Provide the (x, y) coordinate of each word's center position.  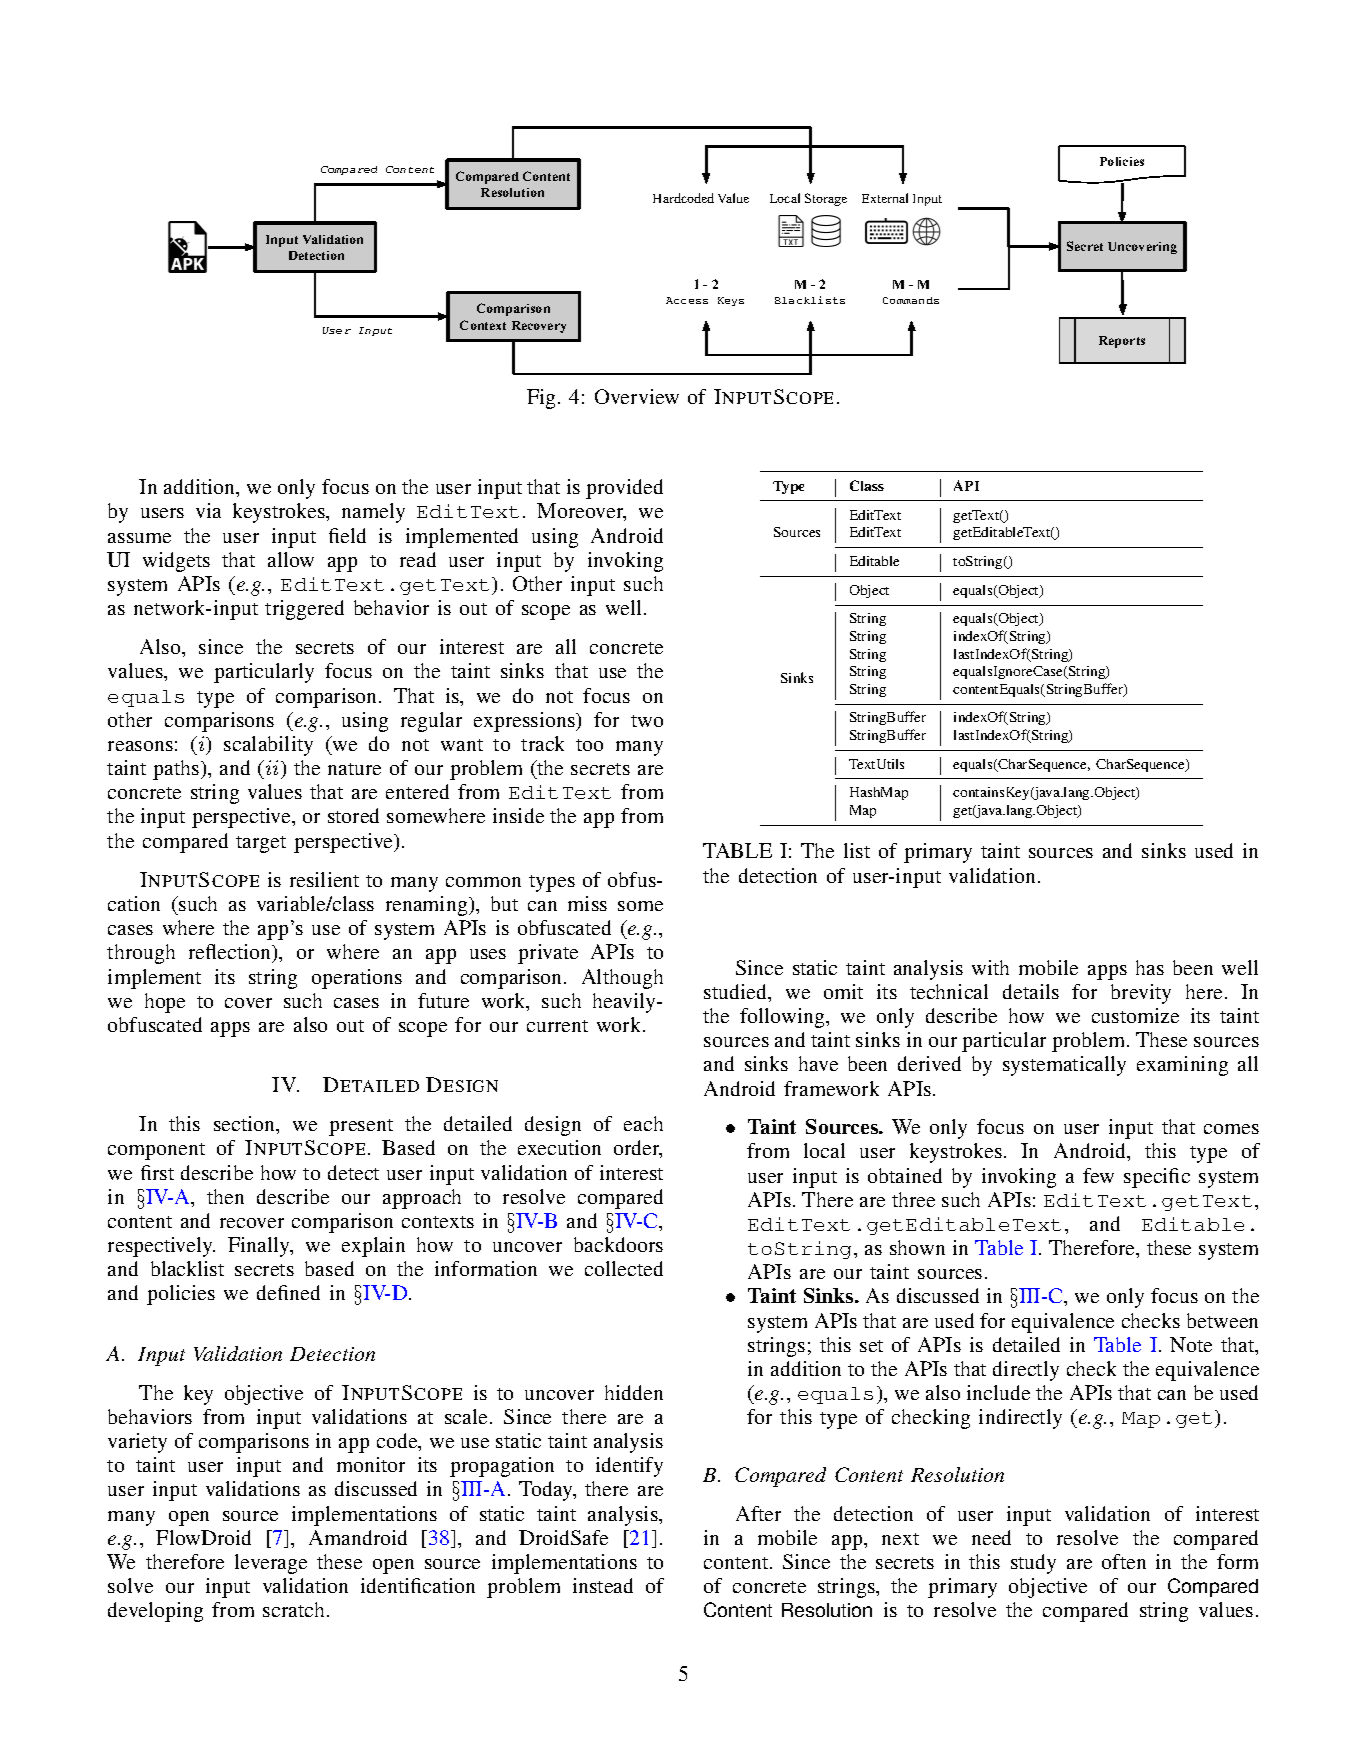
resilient (324, 879)
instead (603, 1585)
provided (624, 489)
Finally (260, 1247)
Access (687, 300)
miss (587, 903)
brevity (1141, 994)
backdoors (618, 1244)
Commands (911, 300)
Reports (1122, 342)
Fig (541, 399)
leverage (271, 1564)
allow (291, 559)
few (1098, 1175)
